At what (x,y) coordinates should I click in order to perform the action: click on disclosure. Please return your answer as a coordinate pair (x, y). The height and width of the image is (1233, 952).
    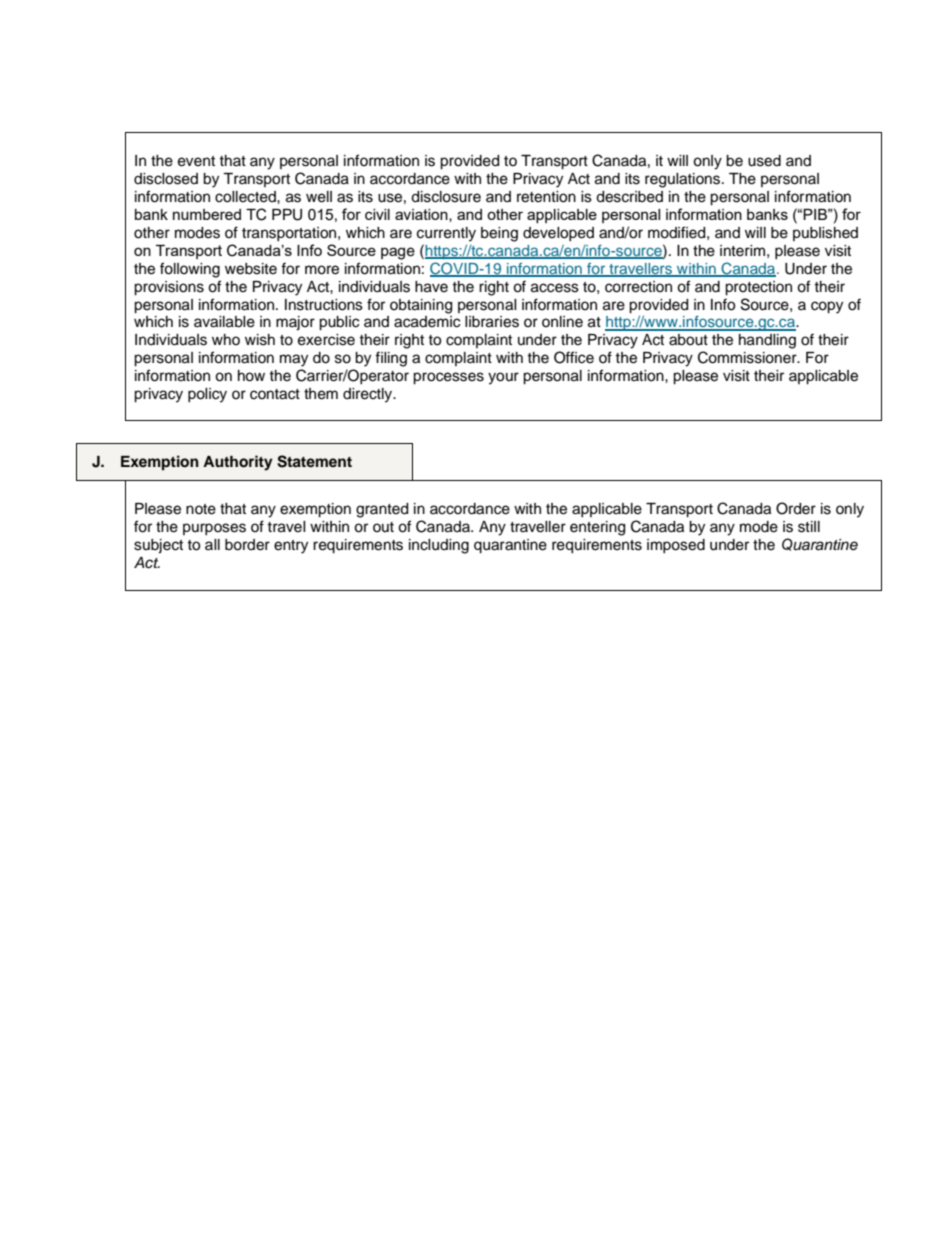
    Looking at the image, I should click on (446, 197).
